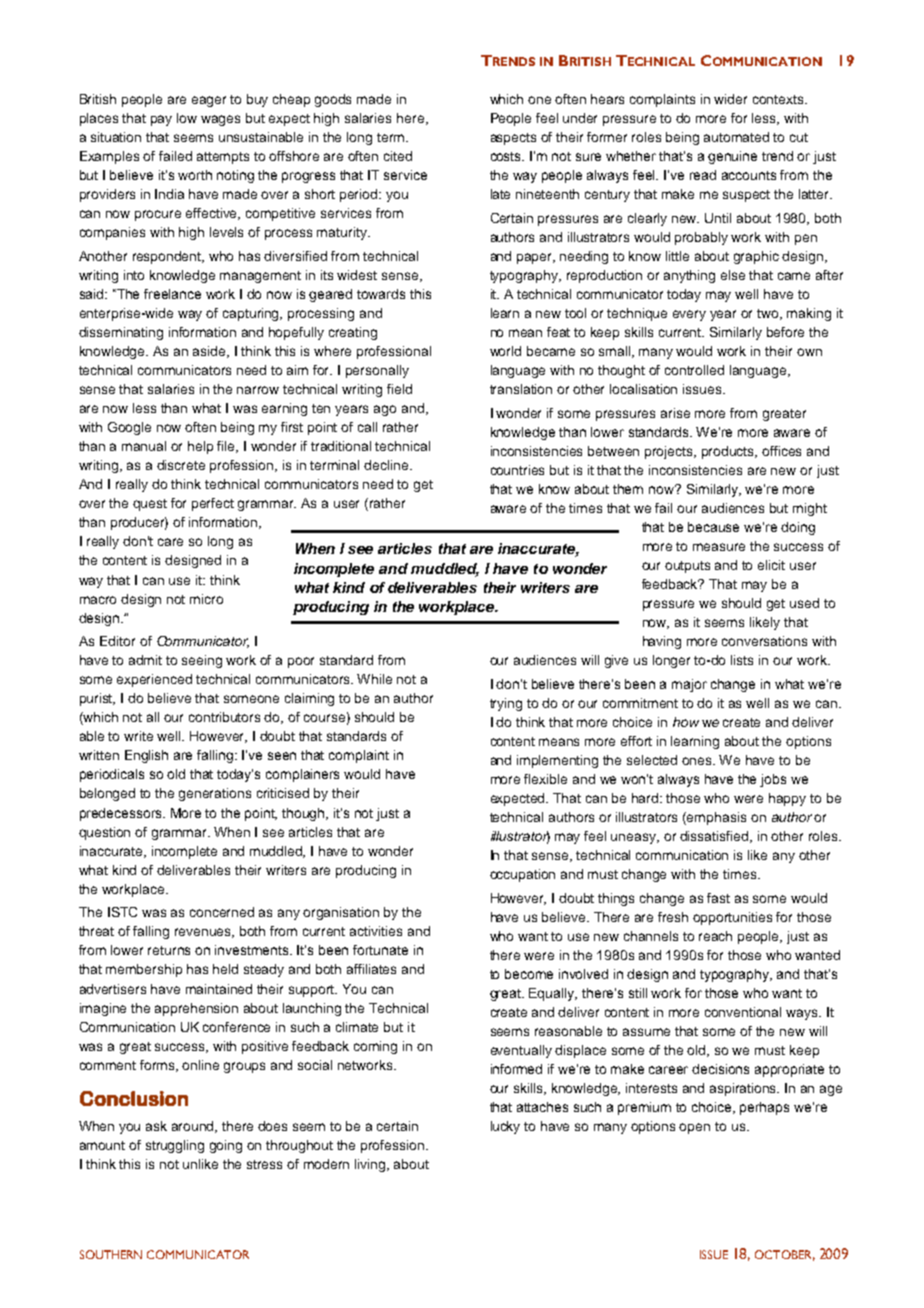 This document has width=924, height=1308. I want to click on SOUTHERN, so click(111, 1254).
